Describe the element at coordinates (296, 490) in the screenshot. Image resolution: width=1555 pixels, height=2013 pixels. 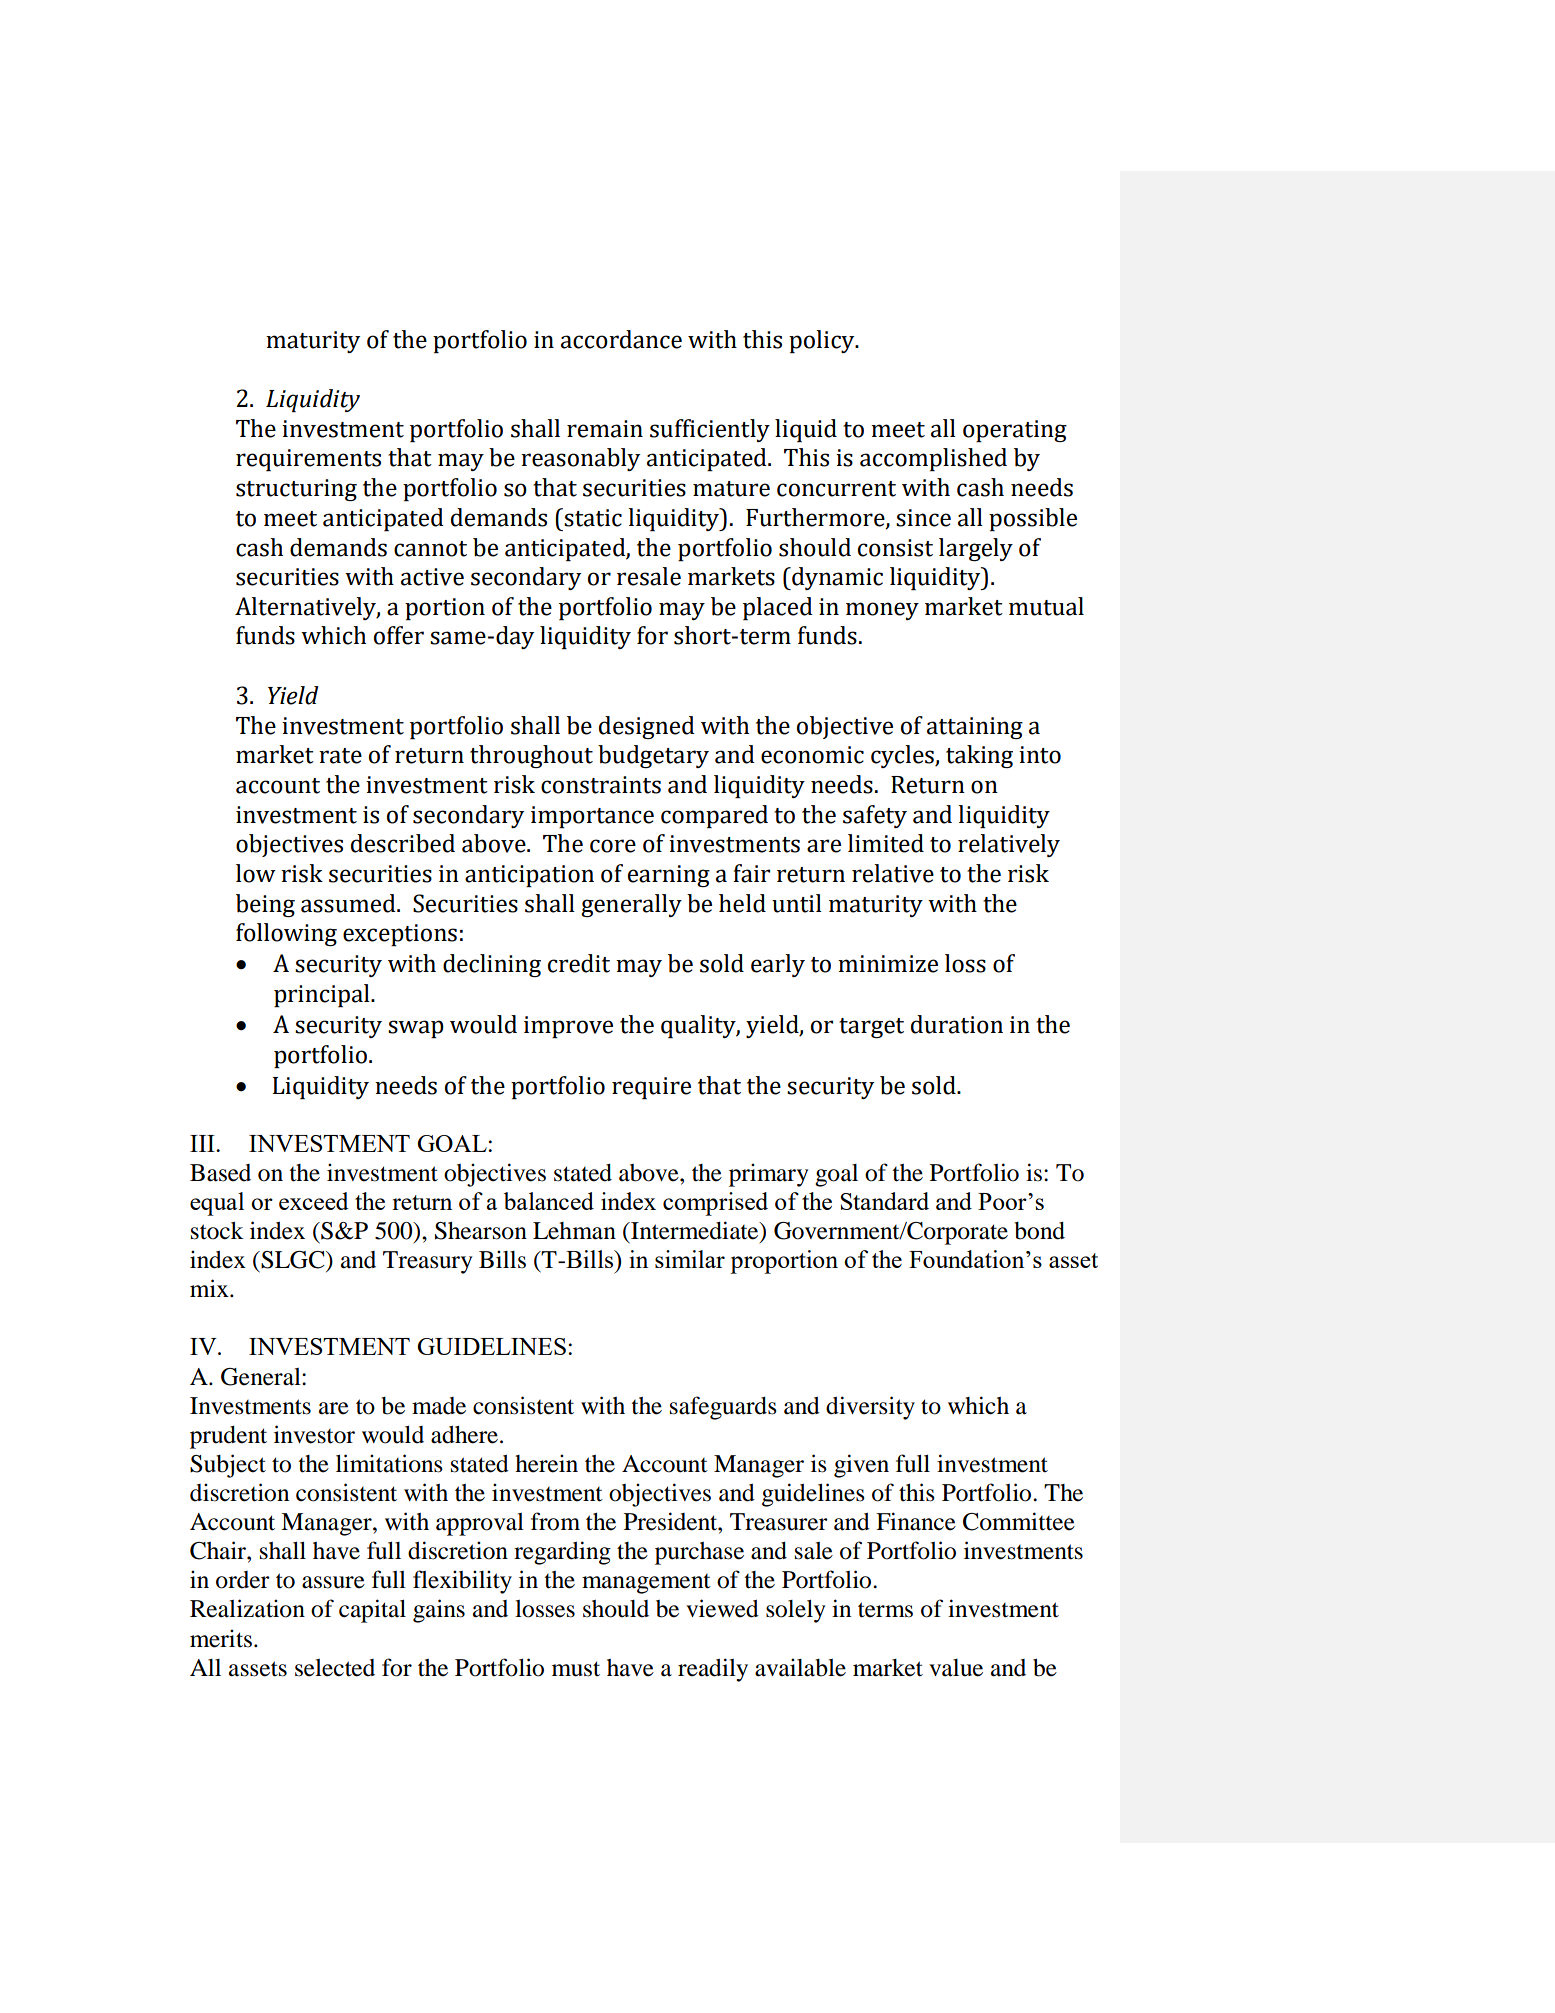
I see `structuring` at that location.
